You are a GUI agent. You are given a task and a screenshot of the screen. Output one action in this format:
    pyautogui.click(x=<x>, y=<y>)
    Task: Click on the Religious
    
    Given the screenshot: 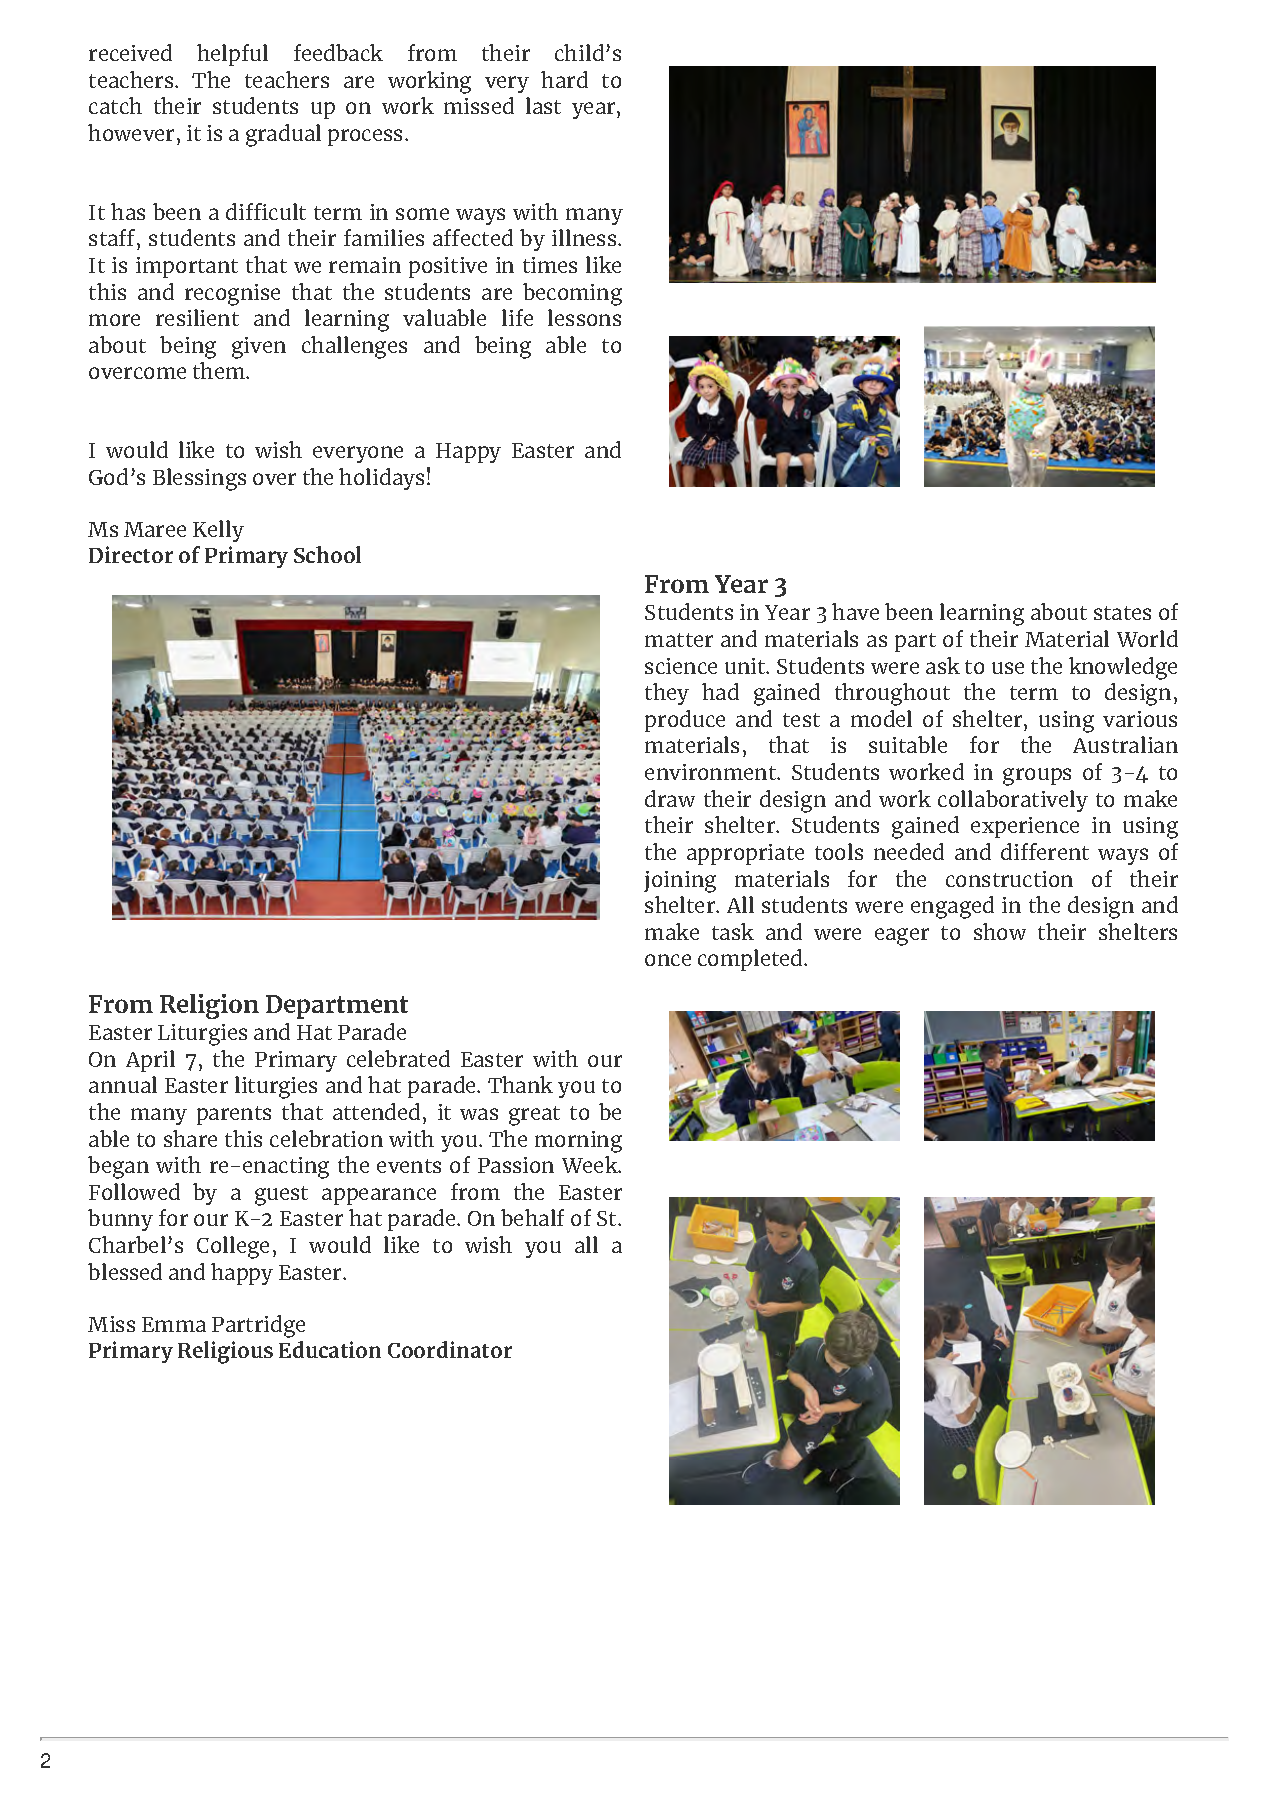 What is the action you would take?
    pyautogui.click(x=225, y=1352)
